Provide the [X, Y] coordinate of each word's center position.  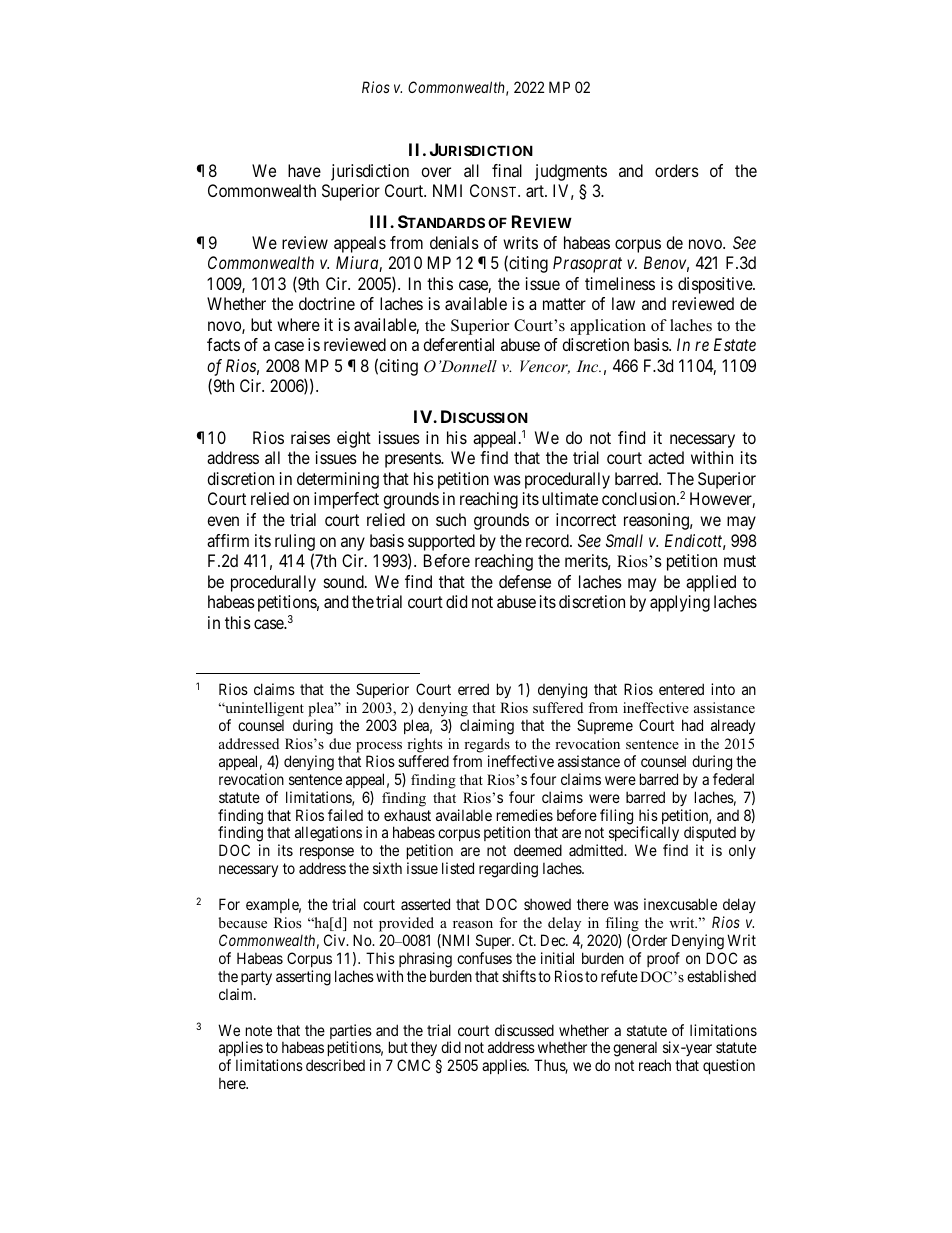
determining [338, 480]
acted [666, 457]
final [507, 170]
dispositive [716, 285]
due [340, 743]
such [451, 519]
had [692, 725]
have [304, 170]
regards [487, 745]
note [259, 1030]
